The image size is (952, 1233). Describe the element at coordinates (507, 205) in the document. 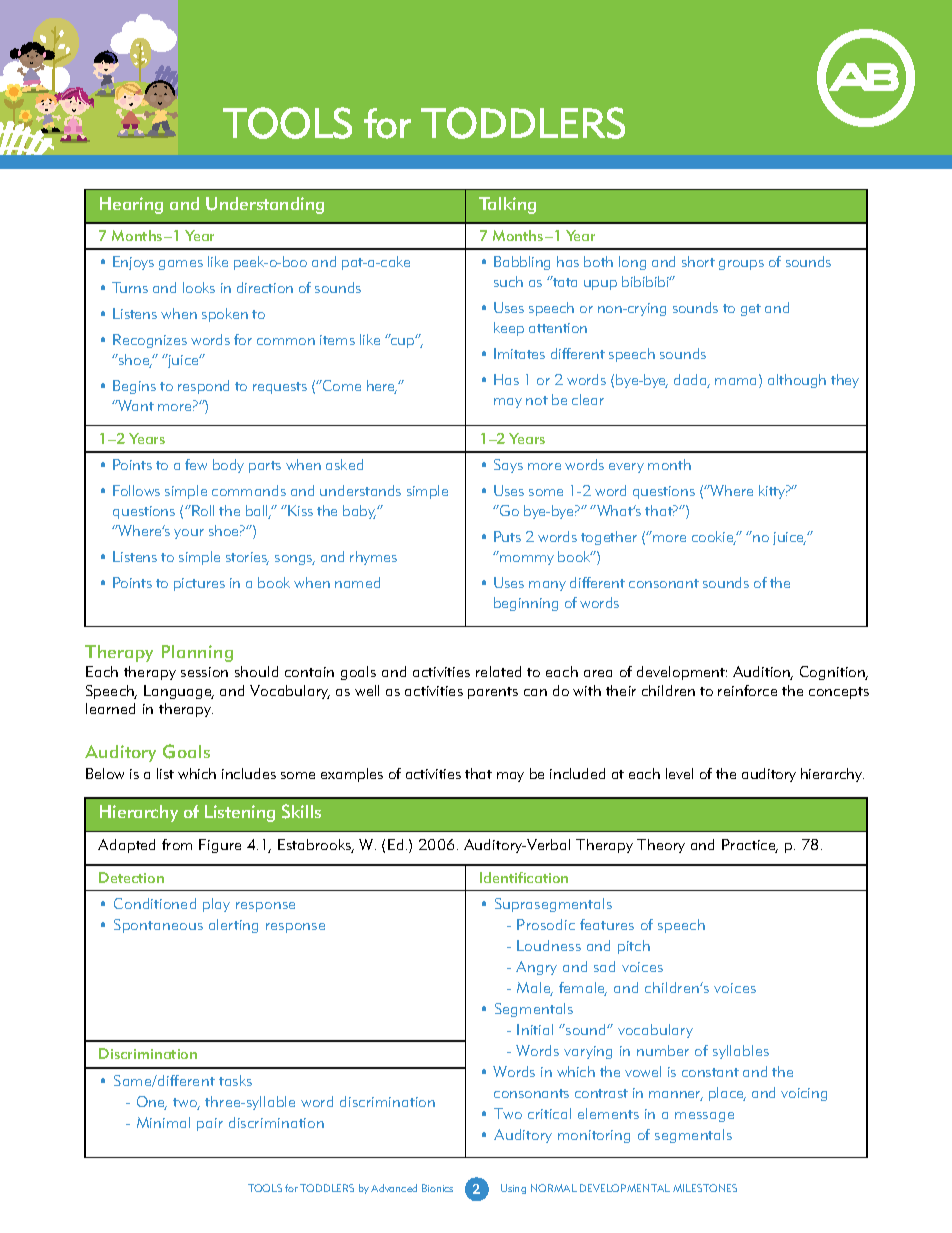

I see `Talking` at that location.
